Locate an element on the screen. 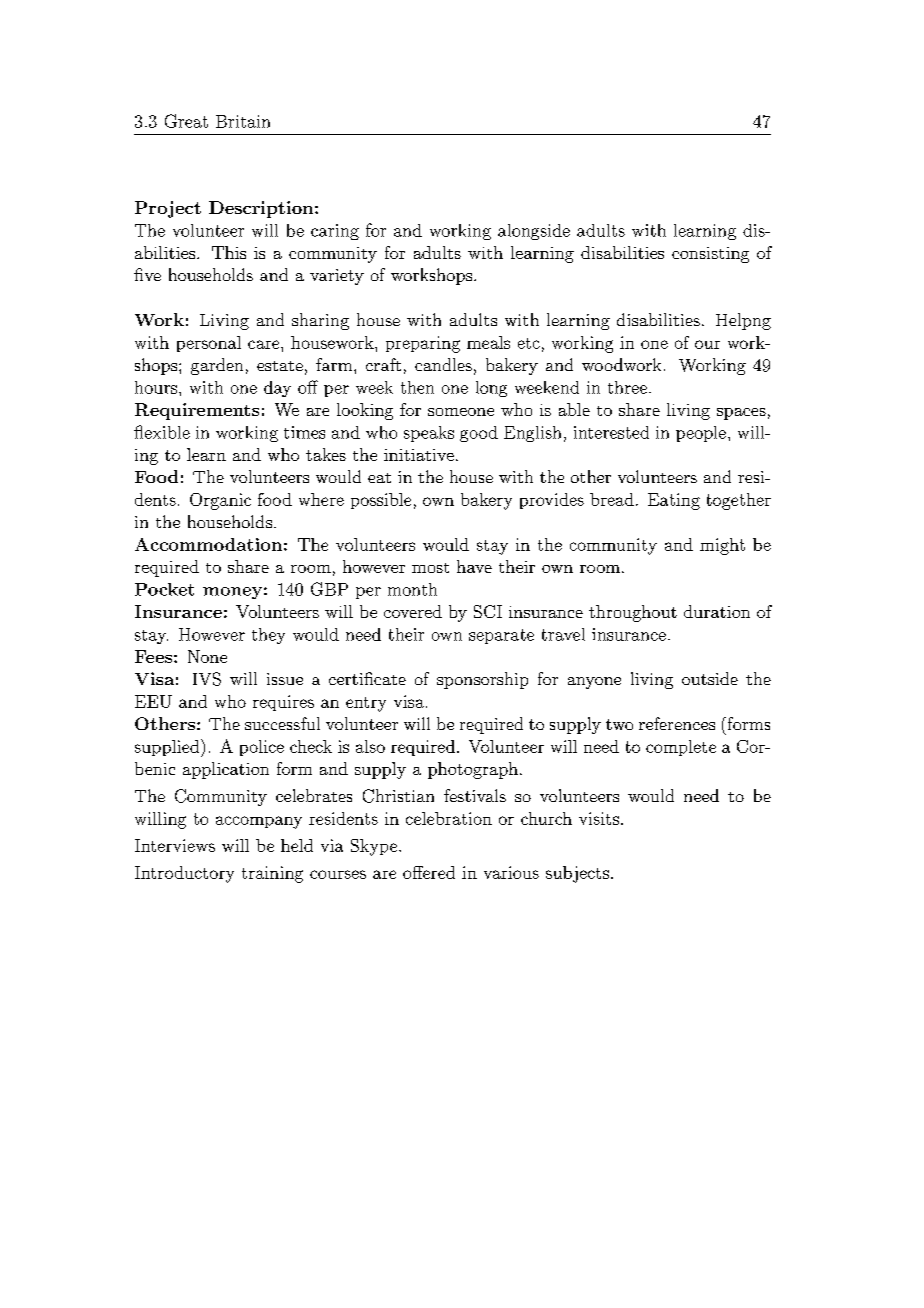 The image size is (924, 1308). Interviews is located at coordinates (175, 845).
